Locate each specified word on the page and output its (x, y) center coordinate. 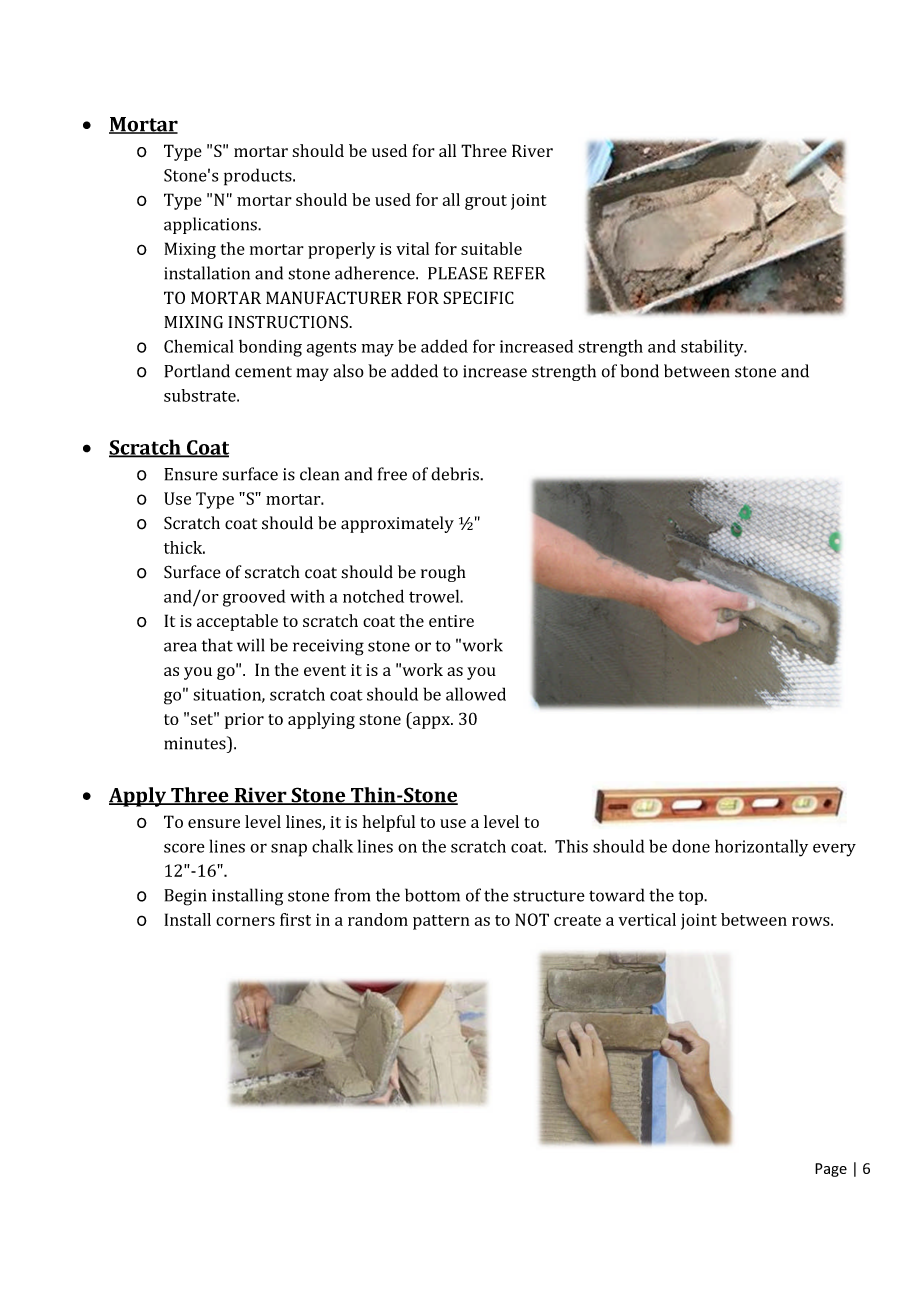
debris (456, 474)
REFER (519, 273)
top (691, 897)
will (250, 645)
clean (319, 474)
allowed (476, 694)
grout (486, 202)
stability (713, 348)
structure (549, 896)
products (259, 177)
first (295, 919)
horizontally (761, 848)
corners (245, 921)
